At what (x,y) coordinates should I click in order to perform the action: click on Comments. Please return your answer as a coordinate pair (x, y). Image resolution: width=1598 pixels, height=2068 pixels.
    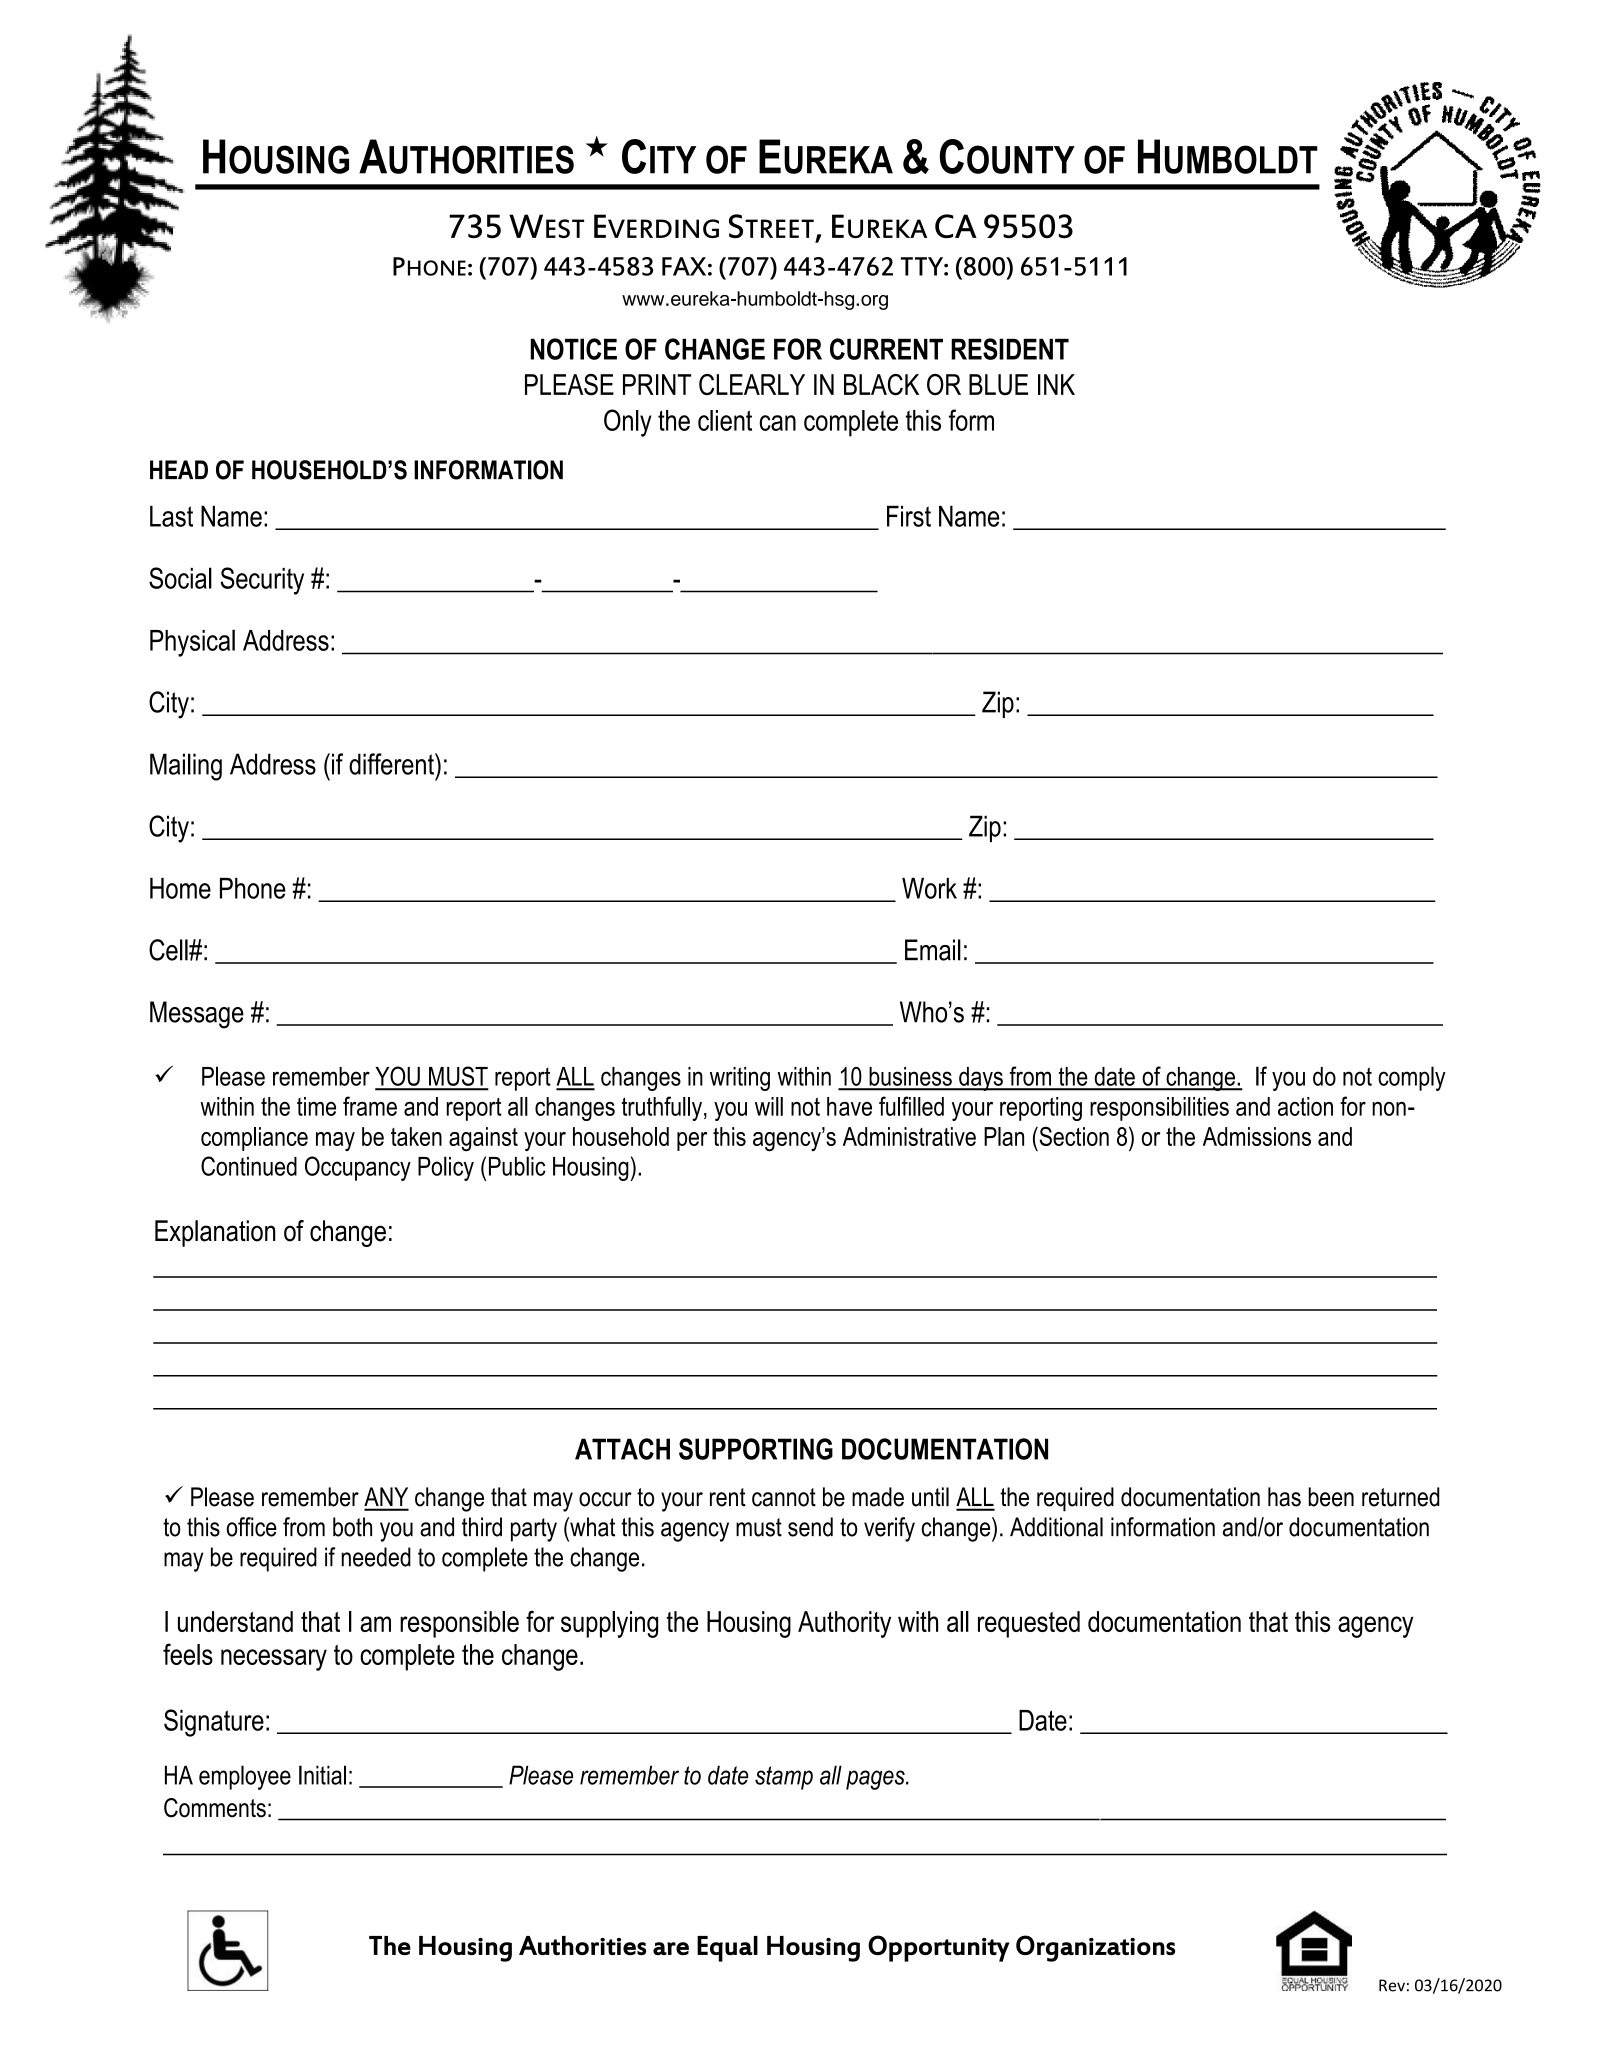
    Looking at the image, I should click on (215, 1808).
